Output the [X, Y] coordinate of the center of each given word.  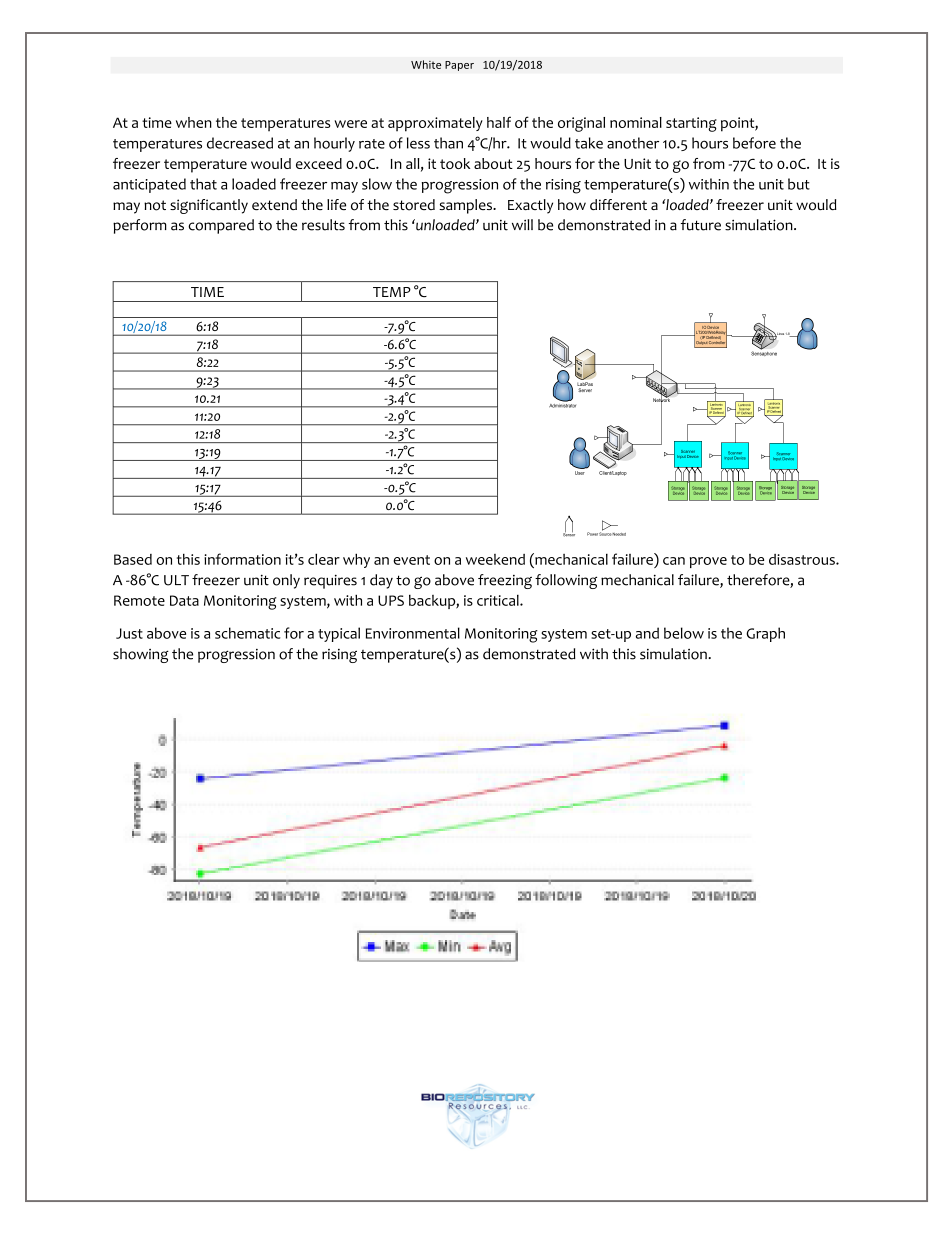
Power [592, 534]
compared [221, 226]
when [194, 122]
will [522, 224]
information [242, 559]
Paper [459, 66]
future [701, 225]
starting [691, 124]
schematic [247, 633]
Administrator [562, 404]
